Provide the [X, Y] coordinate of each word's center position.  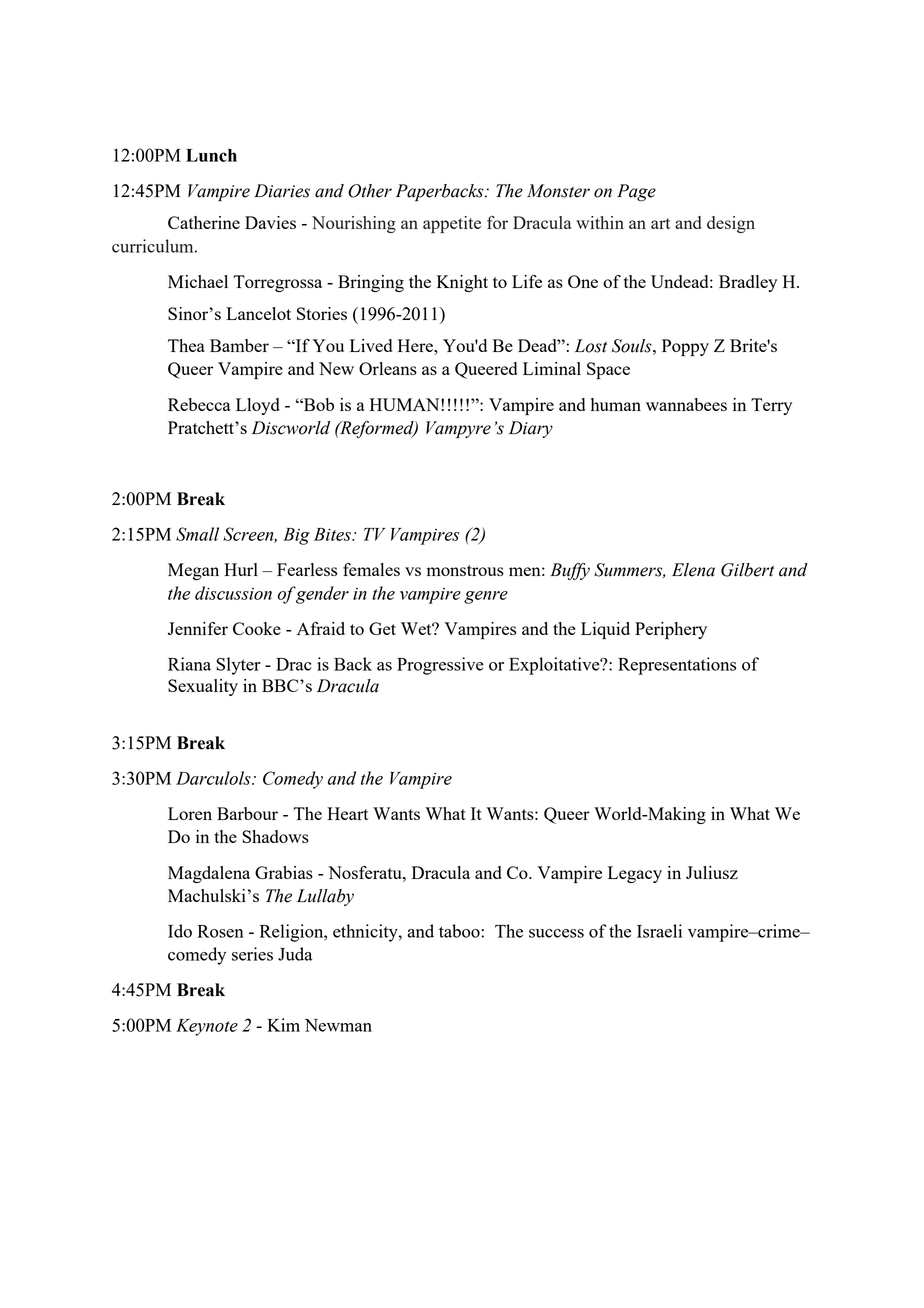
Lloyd [258, 406]
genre [486, 597]
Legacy [635, 874]
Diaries [282, 191]
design [731, 224]
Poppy [685, 347]
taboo [460, 931]
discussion [233, 593]
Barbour [247, 813]
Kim [283, 1025]
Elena [693, 570]
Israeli [659, 931]
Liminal [552, 368]
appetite [452, 224]
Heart [347, 813]
